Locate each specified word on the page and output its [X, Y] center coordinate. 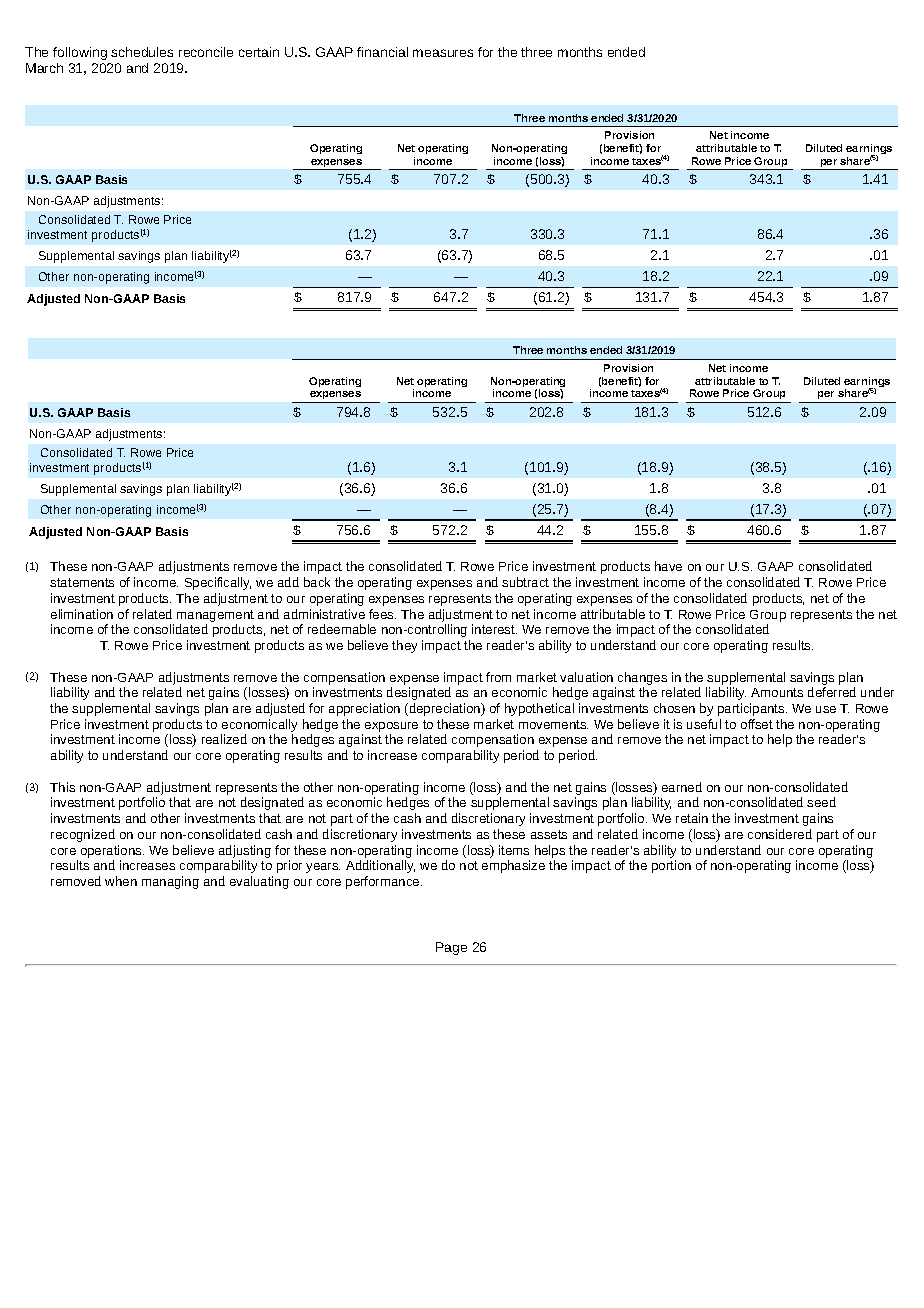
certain [259, 52]
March [44, 68]
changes [642, 678]
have [668, 566]
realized [224, 739]
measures [443, 53]
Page [451, 948]
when [121, 881]
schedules [142, 52]
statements [82, 582]
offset [757, 724]
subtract [525, 582]
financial [382, 52]
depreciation [445, 709]
